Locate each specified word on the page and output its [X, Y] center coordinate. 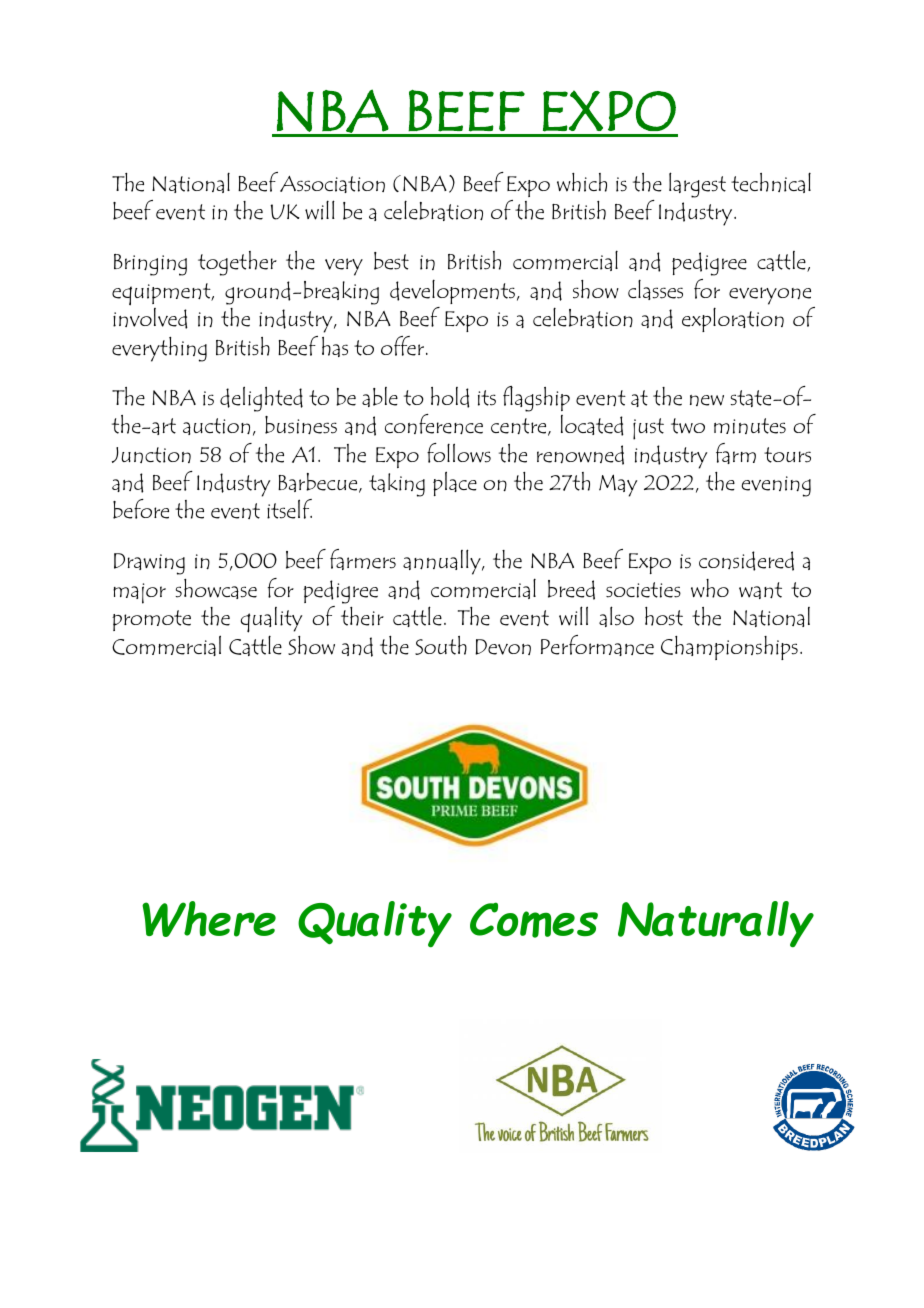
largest [697, 185]
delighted [261, 399]
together [237, 263]
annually [443, 562]
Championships [729, 648]
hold [450, 397]
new [707, 400]
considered [746, 561]
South [441, 645]
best [391, 261]
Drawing [149, 564]
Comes [534, 920]
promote [151, 620]
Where [209, 919]
